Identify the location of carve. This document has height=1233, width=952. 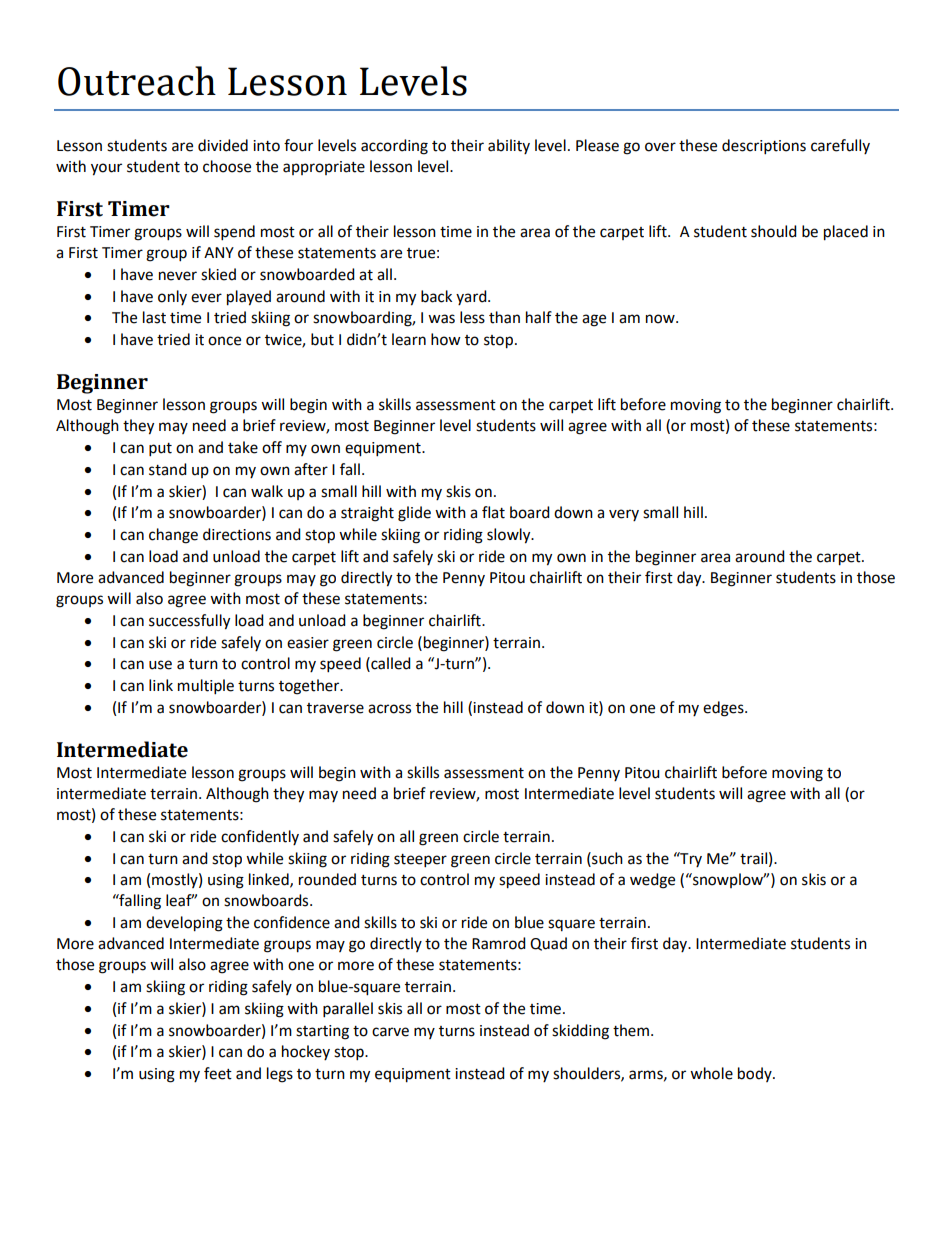
(390, 1032).
